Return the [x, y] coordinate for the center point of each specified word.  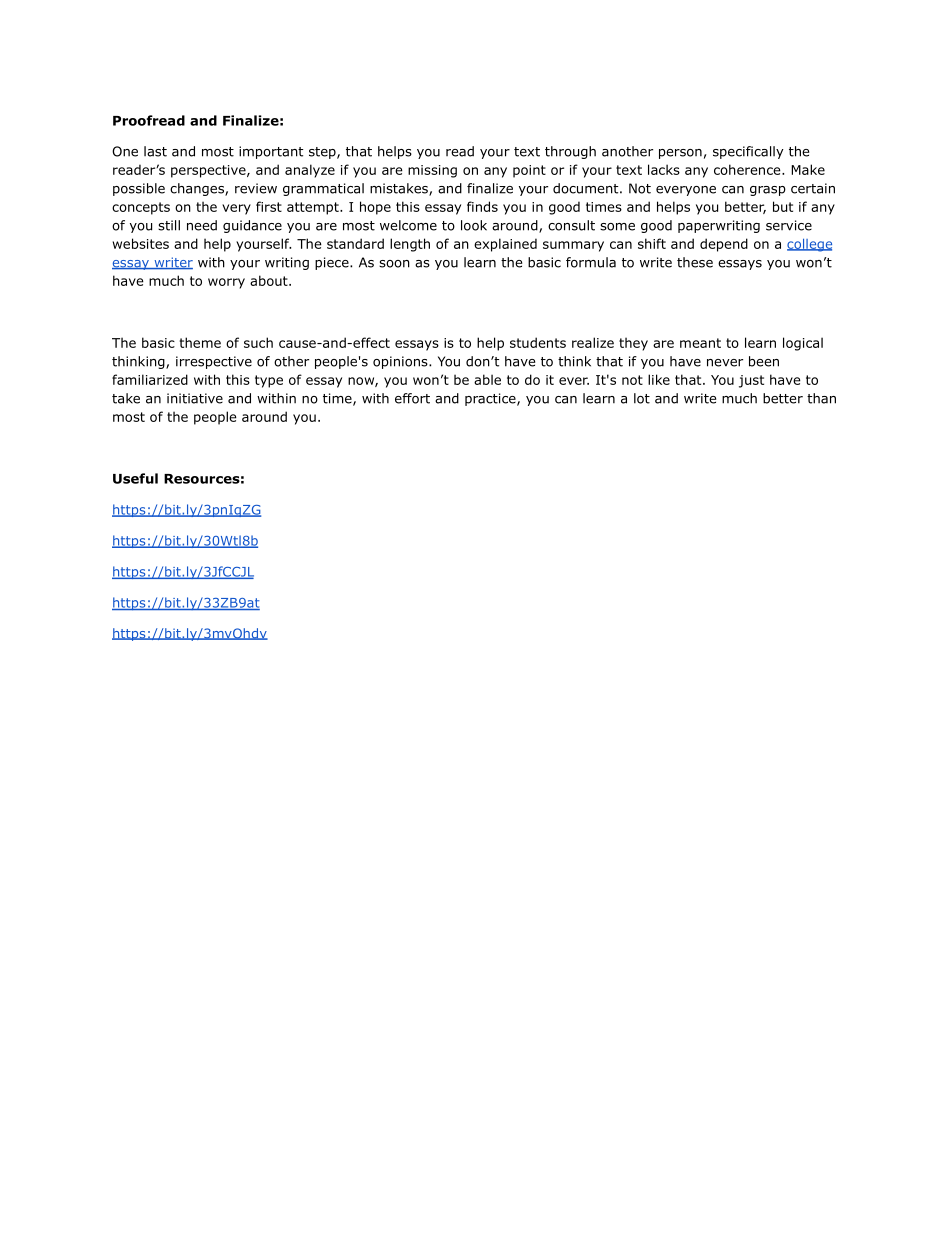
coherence [748, 169]
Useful [135, 478]
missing [432, 171]
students [538, 342]
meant [700, 343]
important [271, 152]
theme [200, 342]
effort [412, 398]
